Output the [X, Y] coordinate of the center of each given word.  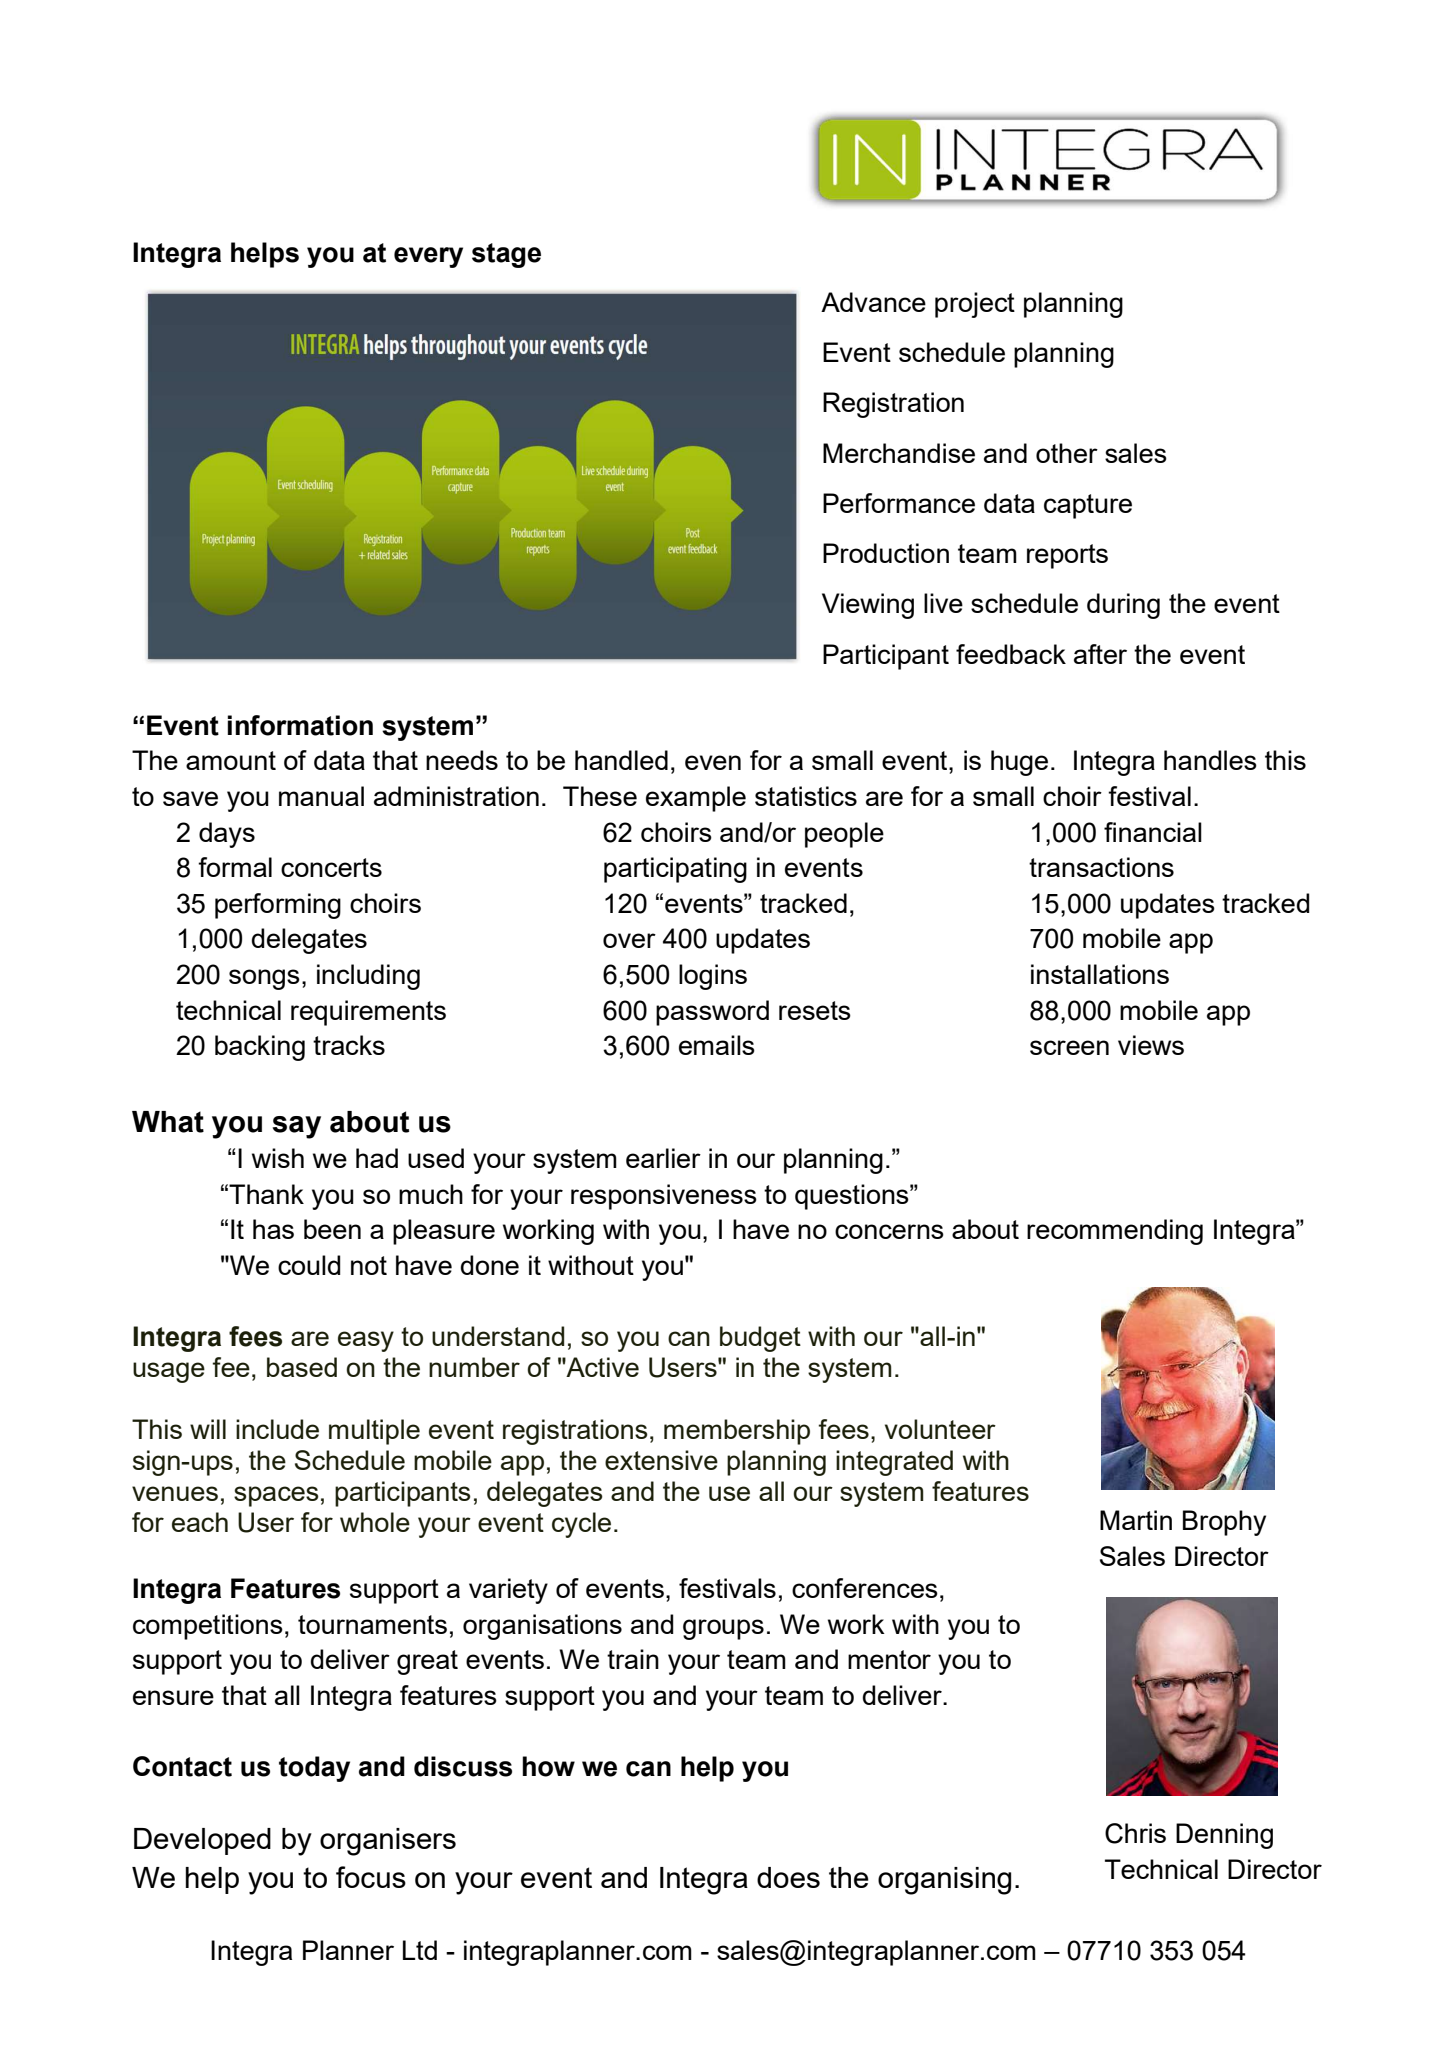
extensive [661, 1460]
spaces [276, 1496]
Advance [873, 302]
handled [621, 760]
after [1100, 654]
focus [371, 1877]
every [428, 257]
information [300, 725]
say [296, 1127]
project [975, 305]
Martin [1136, 1520]
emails [717, 1045]
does [788, 1877]
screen [1069, 1047]
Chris [1135, 1833]
